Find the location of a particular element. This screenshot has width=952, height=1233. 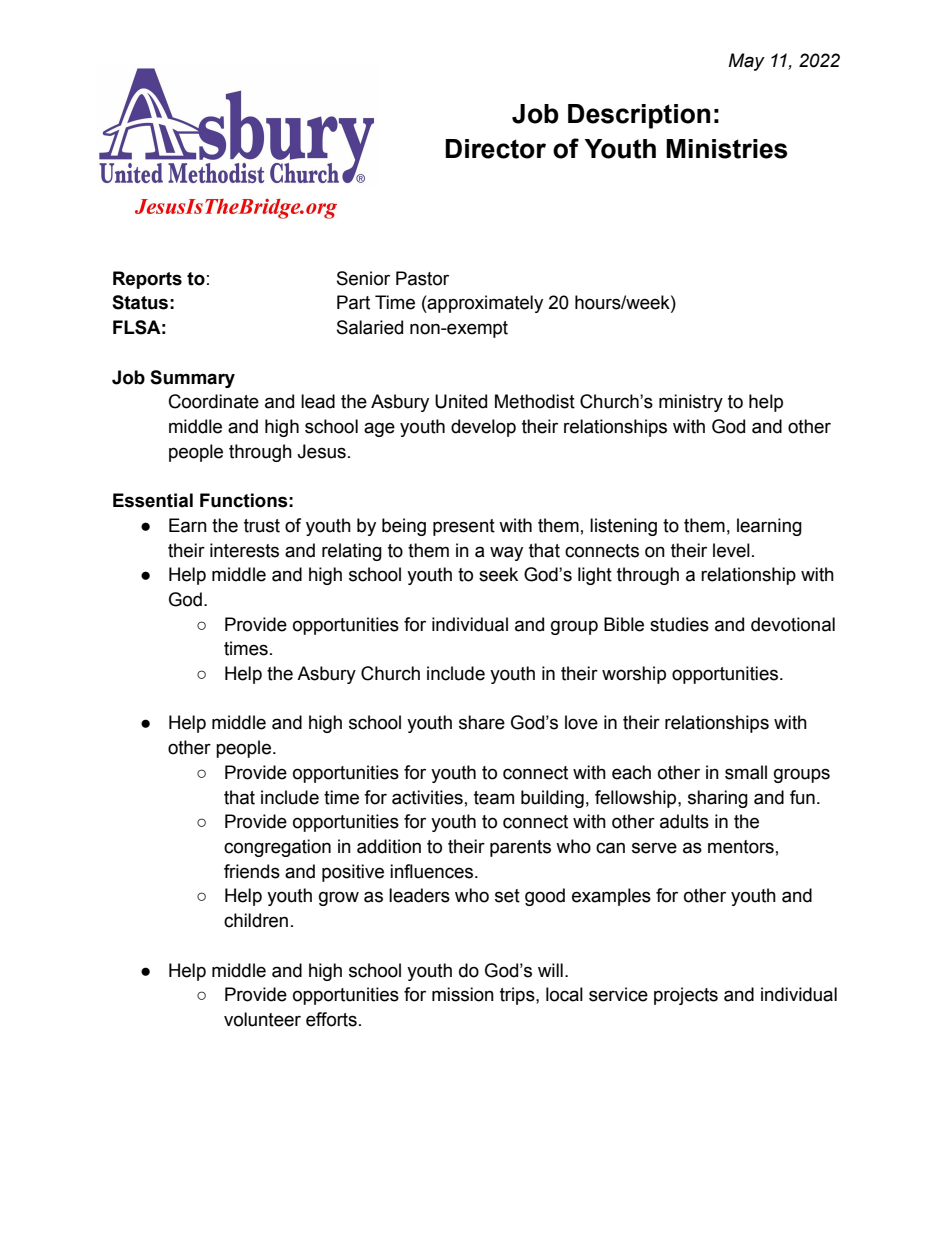

mission is located at coordinates (463, 994).
